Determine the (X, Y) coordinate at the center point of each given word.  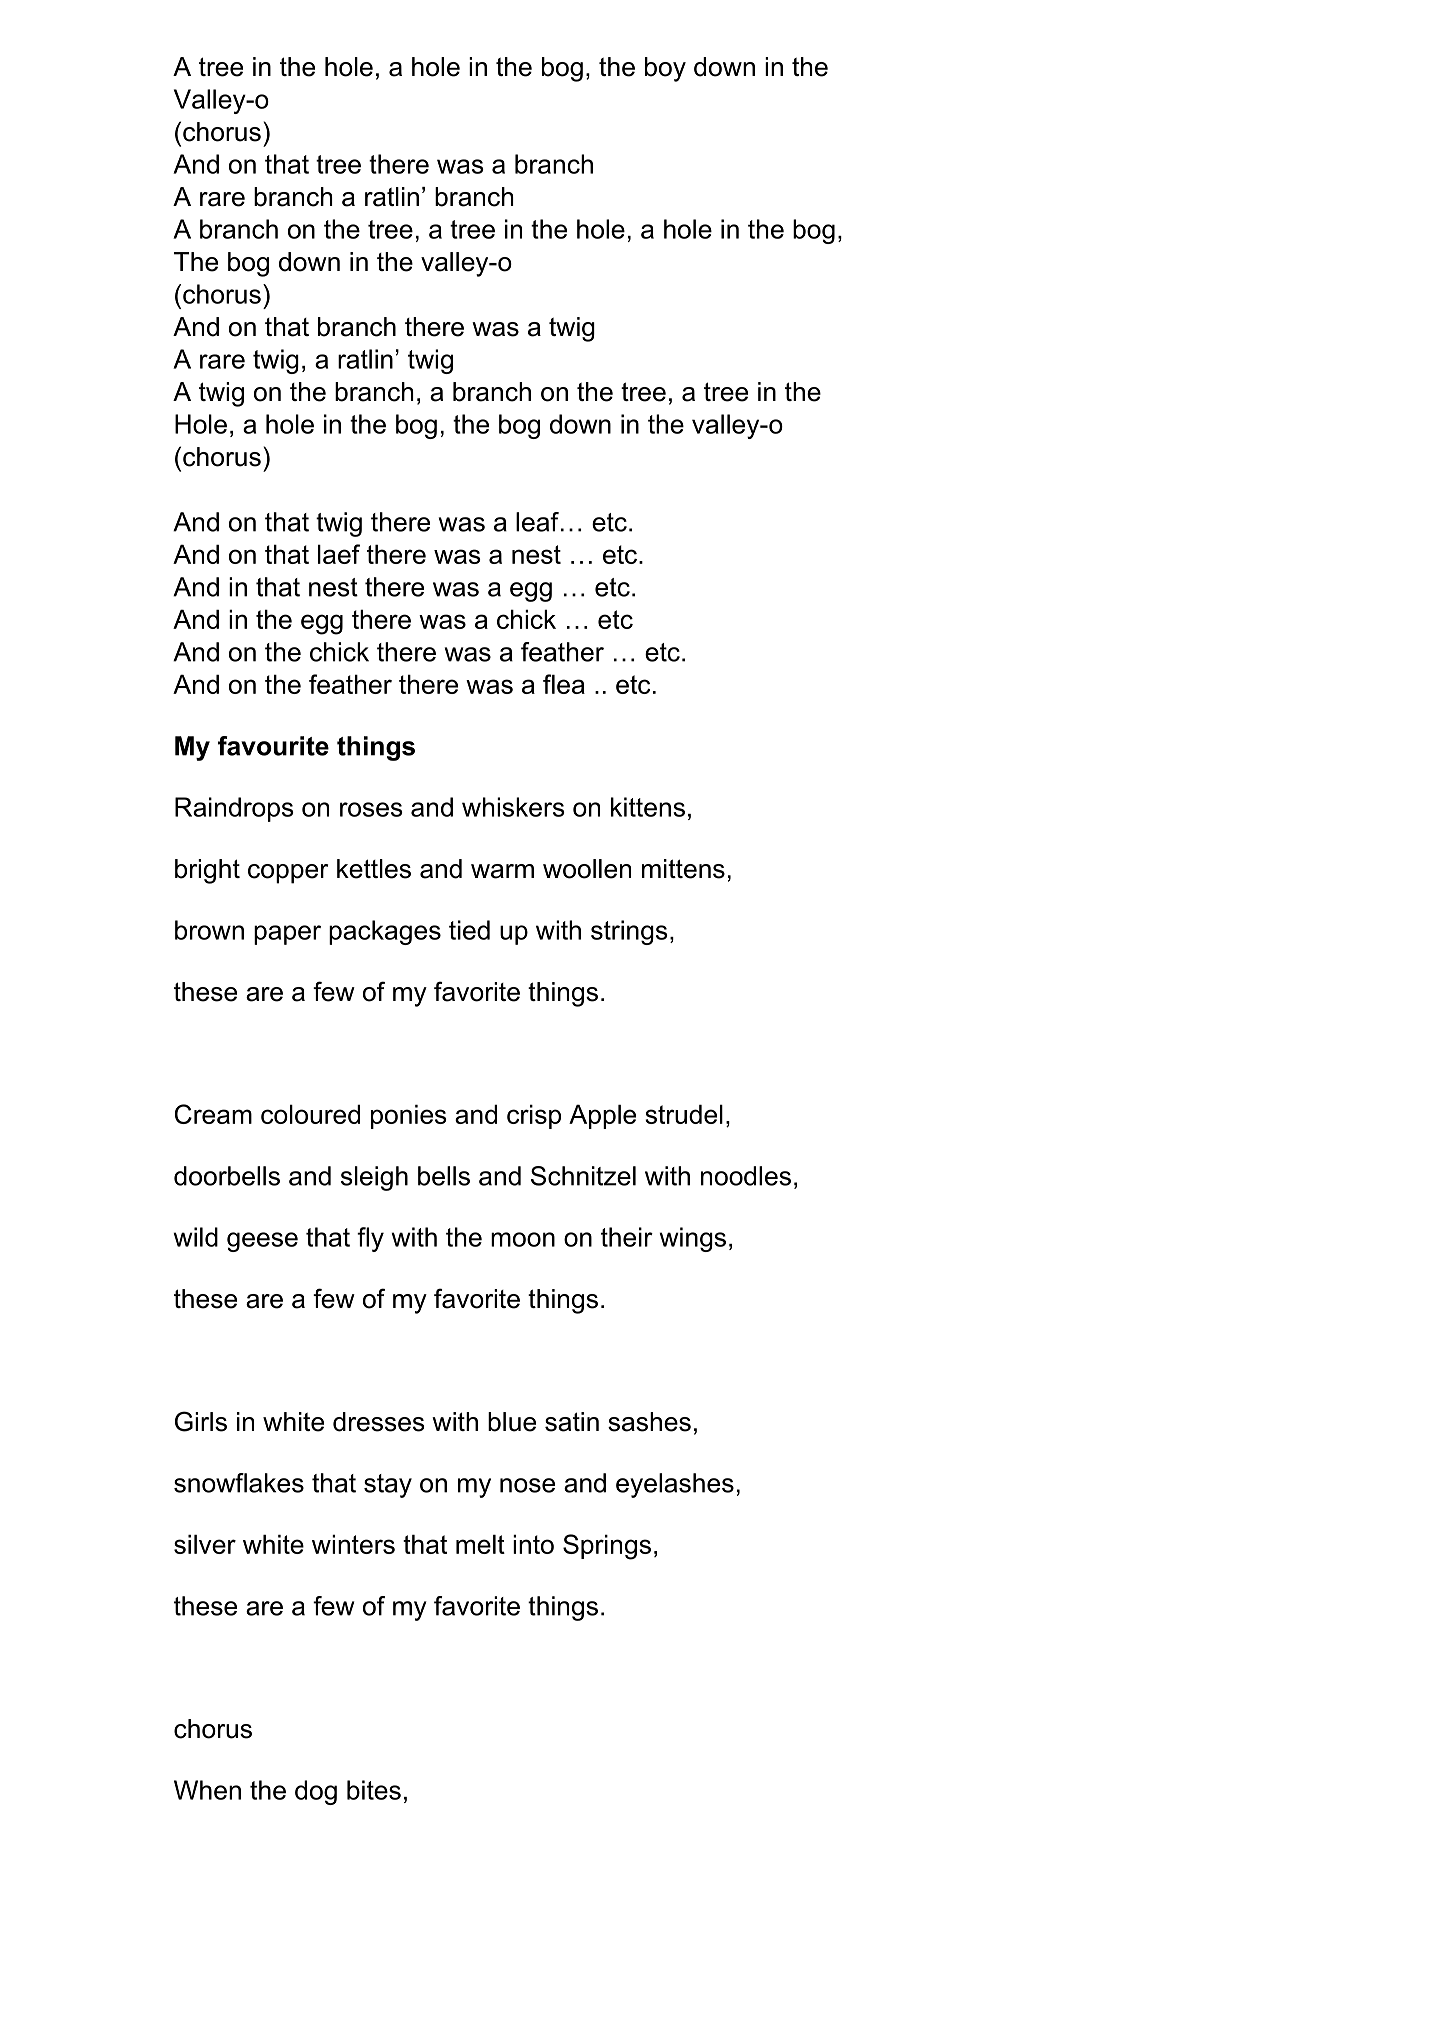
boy (665, 69)
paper (287, 935)
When (207, 1790)
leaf (537, 522)
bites (374, 1790)
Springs (607, 1547)
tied (469, 930)
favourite (273, 746)
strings (629, 932)
